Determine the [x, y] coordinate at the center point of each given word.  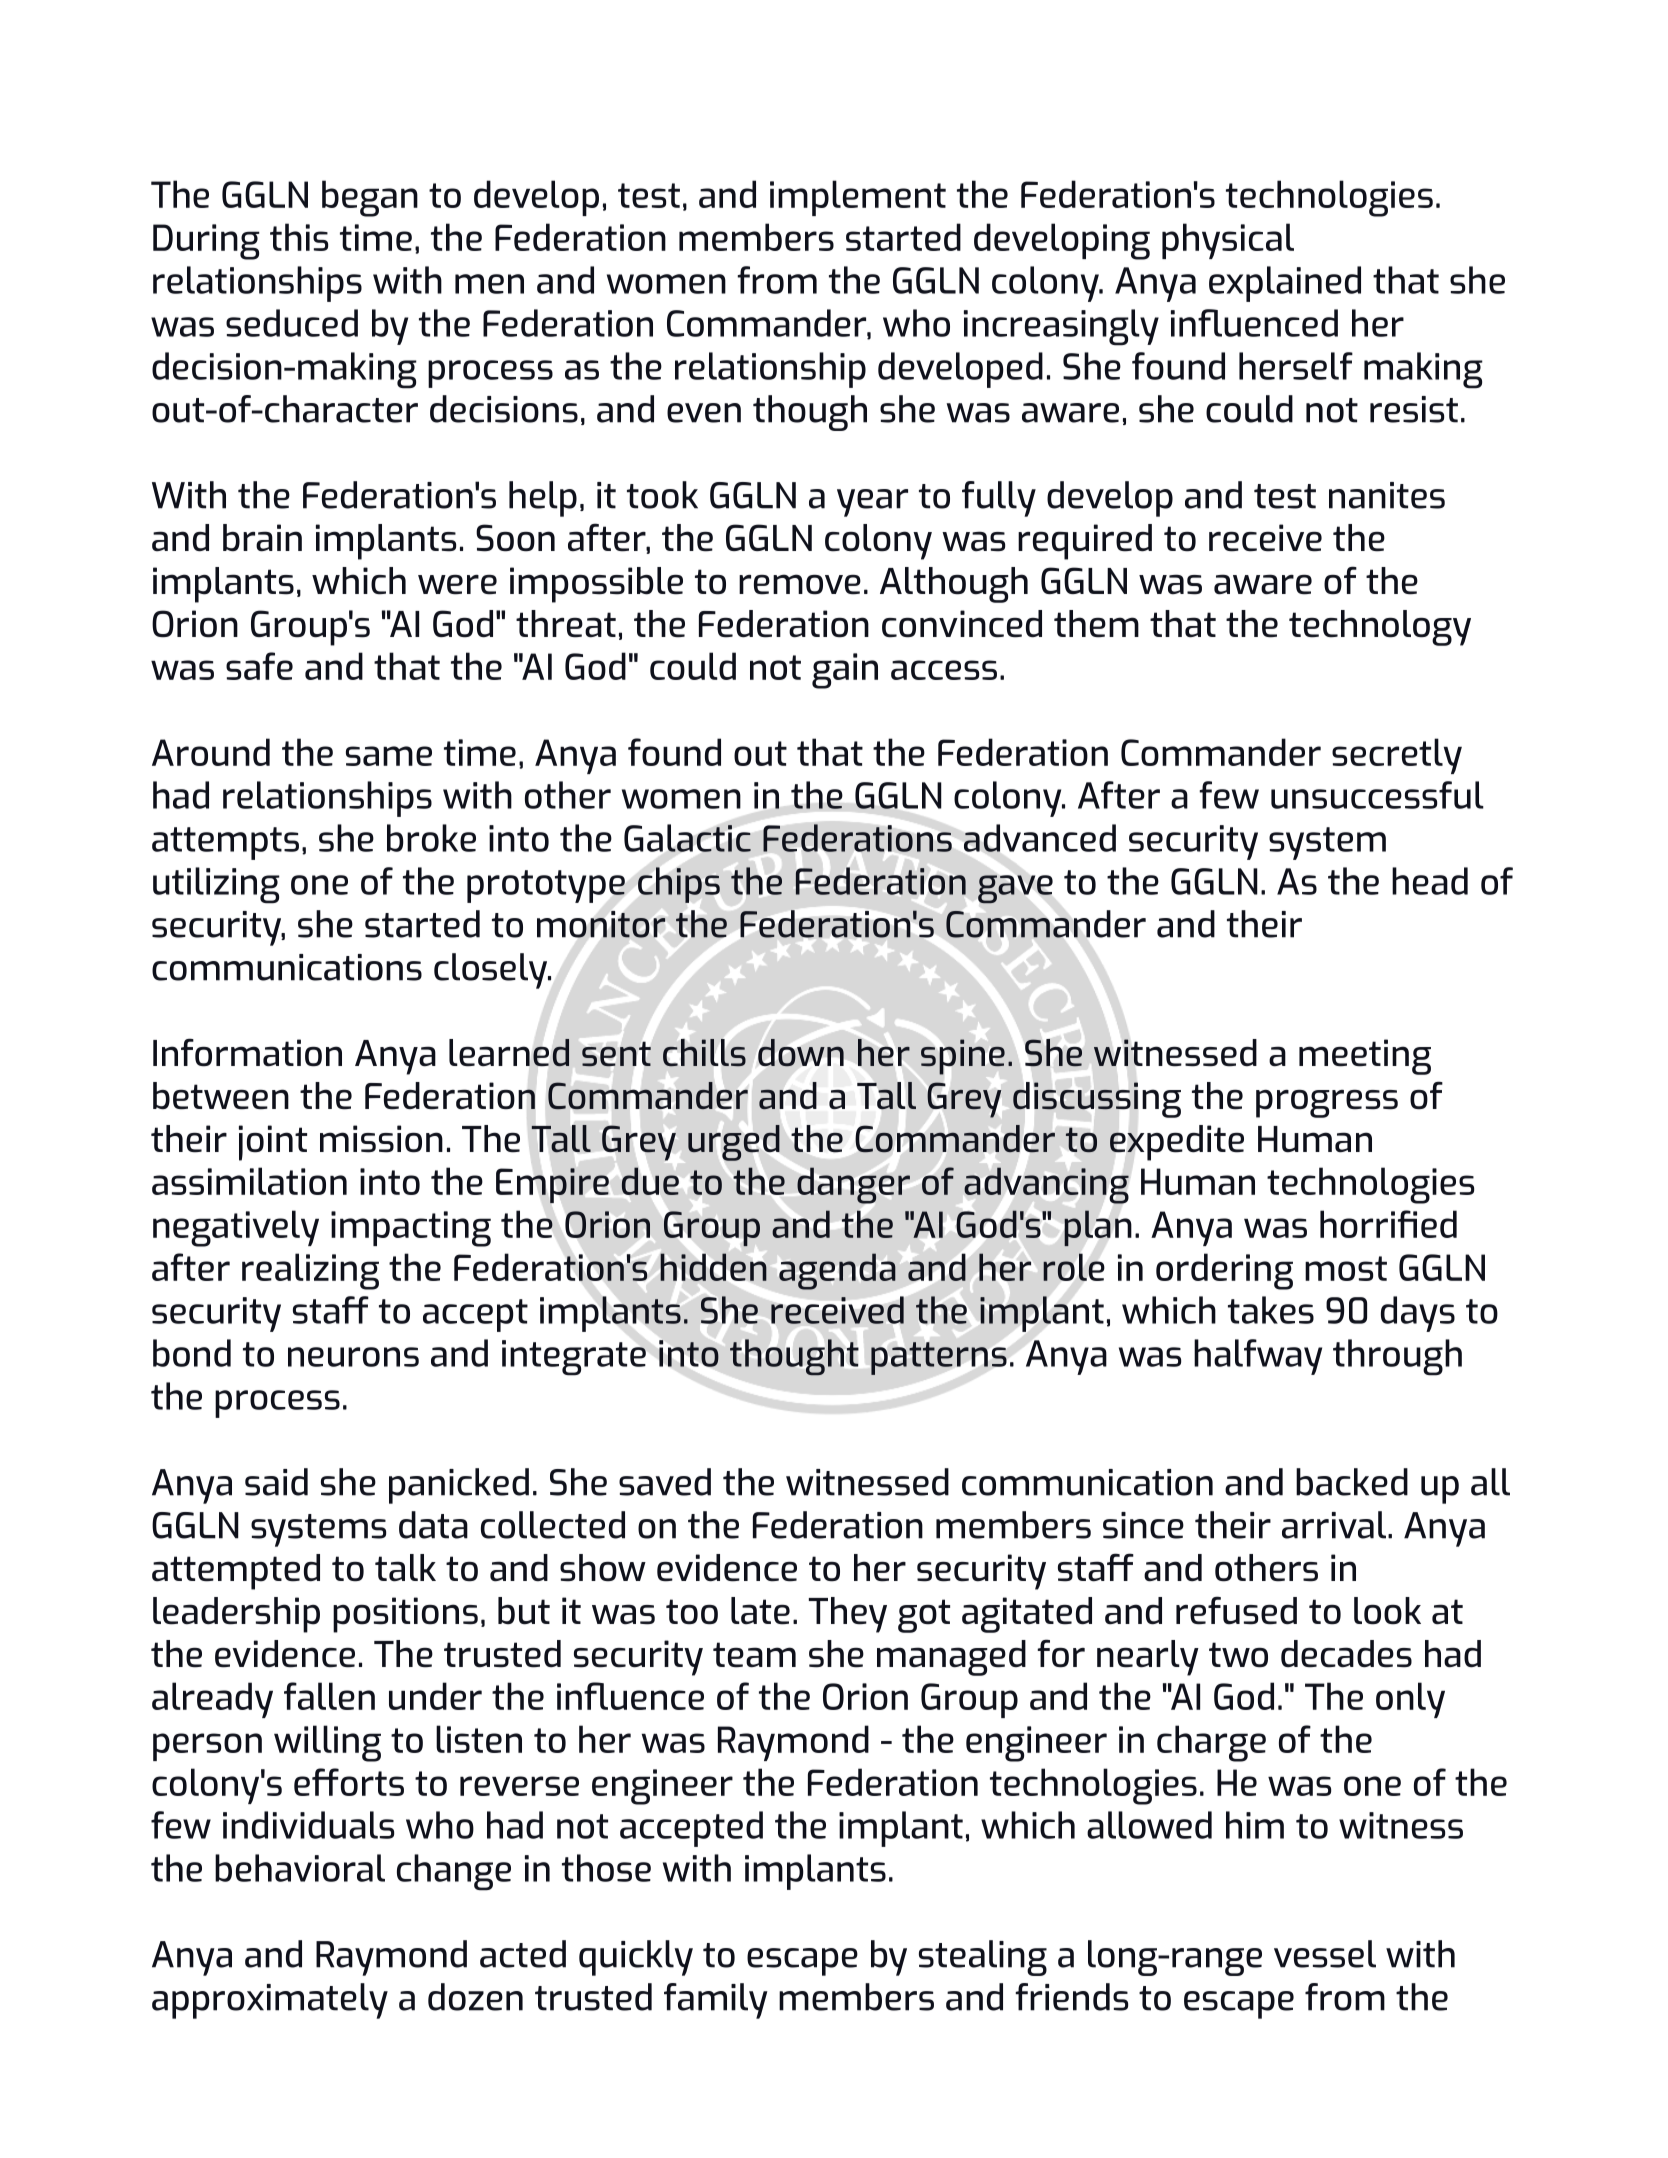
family [716, 2001]
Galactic [687, 838]
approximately [270, 2001]
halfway [1258, 1357]
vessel [1325, 1954]
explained [1285, 284]
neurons [353, 1357]
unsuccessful [1377, 795]
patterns [939, 1358]
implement [858, 198]
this [299, 237]
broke [431, 838]
